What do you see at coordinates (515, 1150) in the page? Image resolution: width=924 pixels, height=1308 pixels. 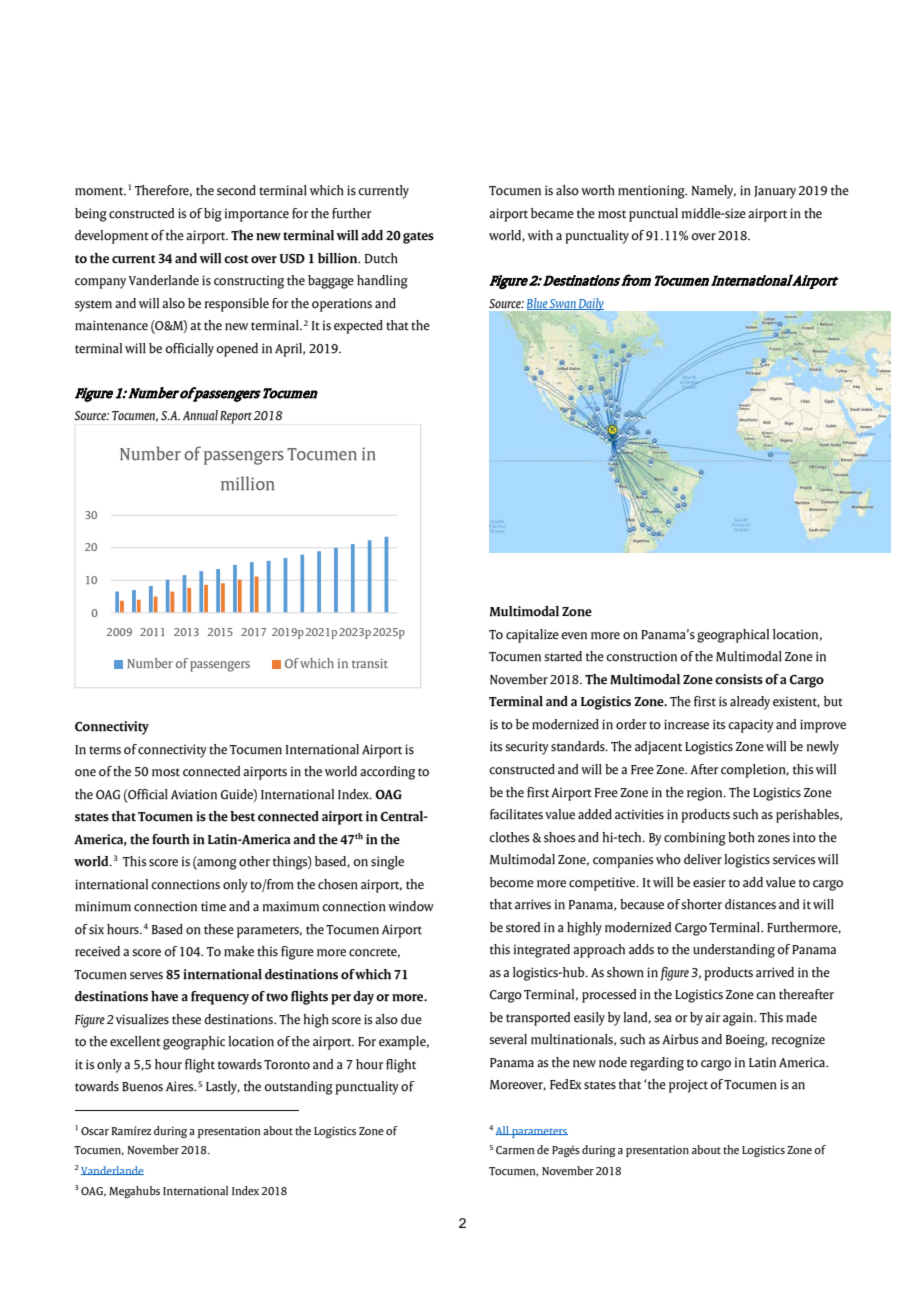 I see `Carmen` at bounding box center [515, 1150].
